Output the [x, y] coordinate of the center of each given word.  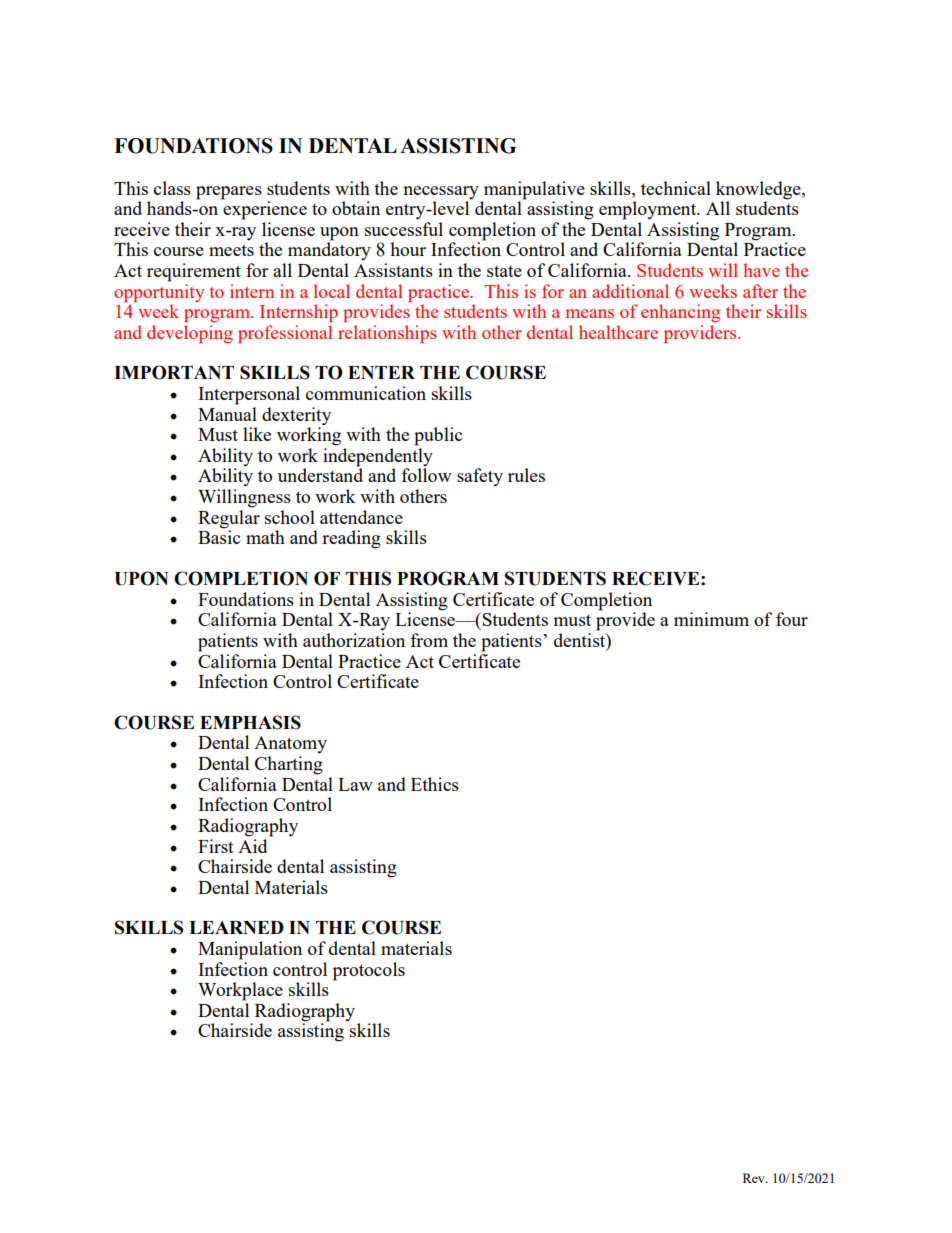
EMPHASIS [250, 722]
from [429, 640]
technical [676, 188]
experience [264, 209]
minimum [711, 619]
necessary [441, 192]
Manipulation [250, 950]
